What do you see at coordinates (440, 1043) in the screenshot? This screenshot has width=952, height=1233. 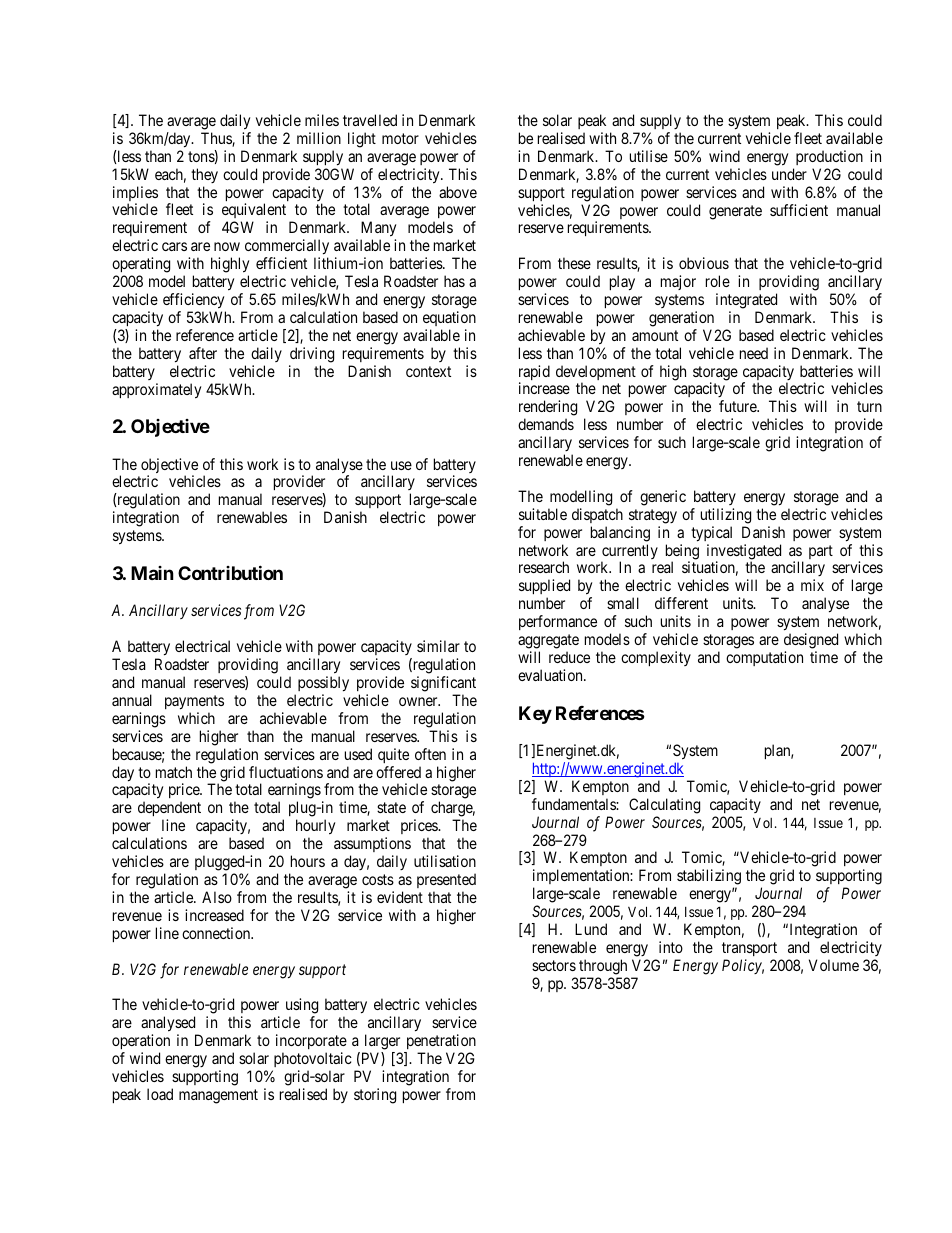 I see `penetration` at bounding box center [440, 1043].
